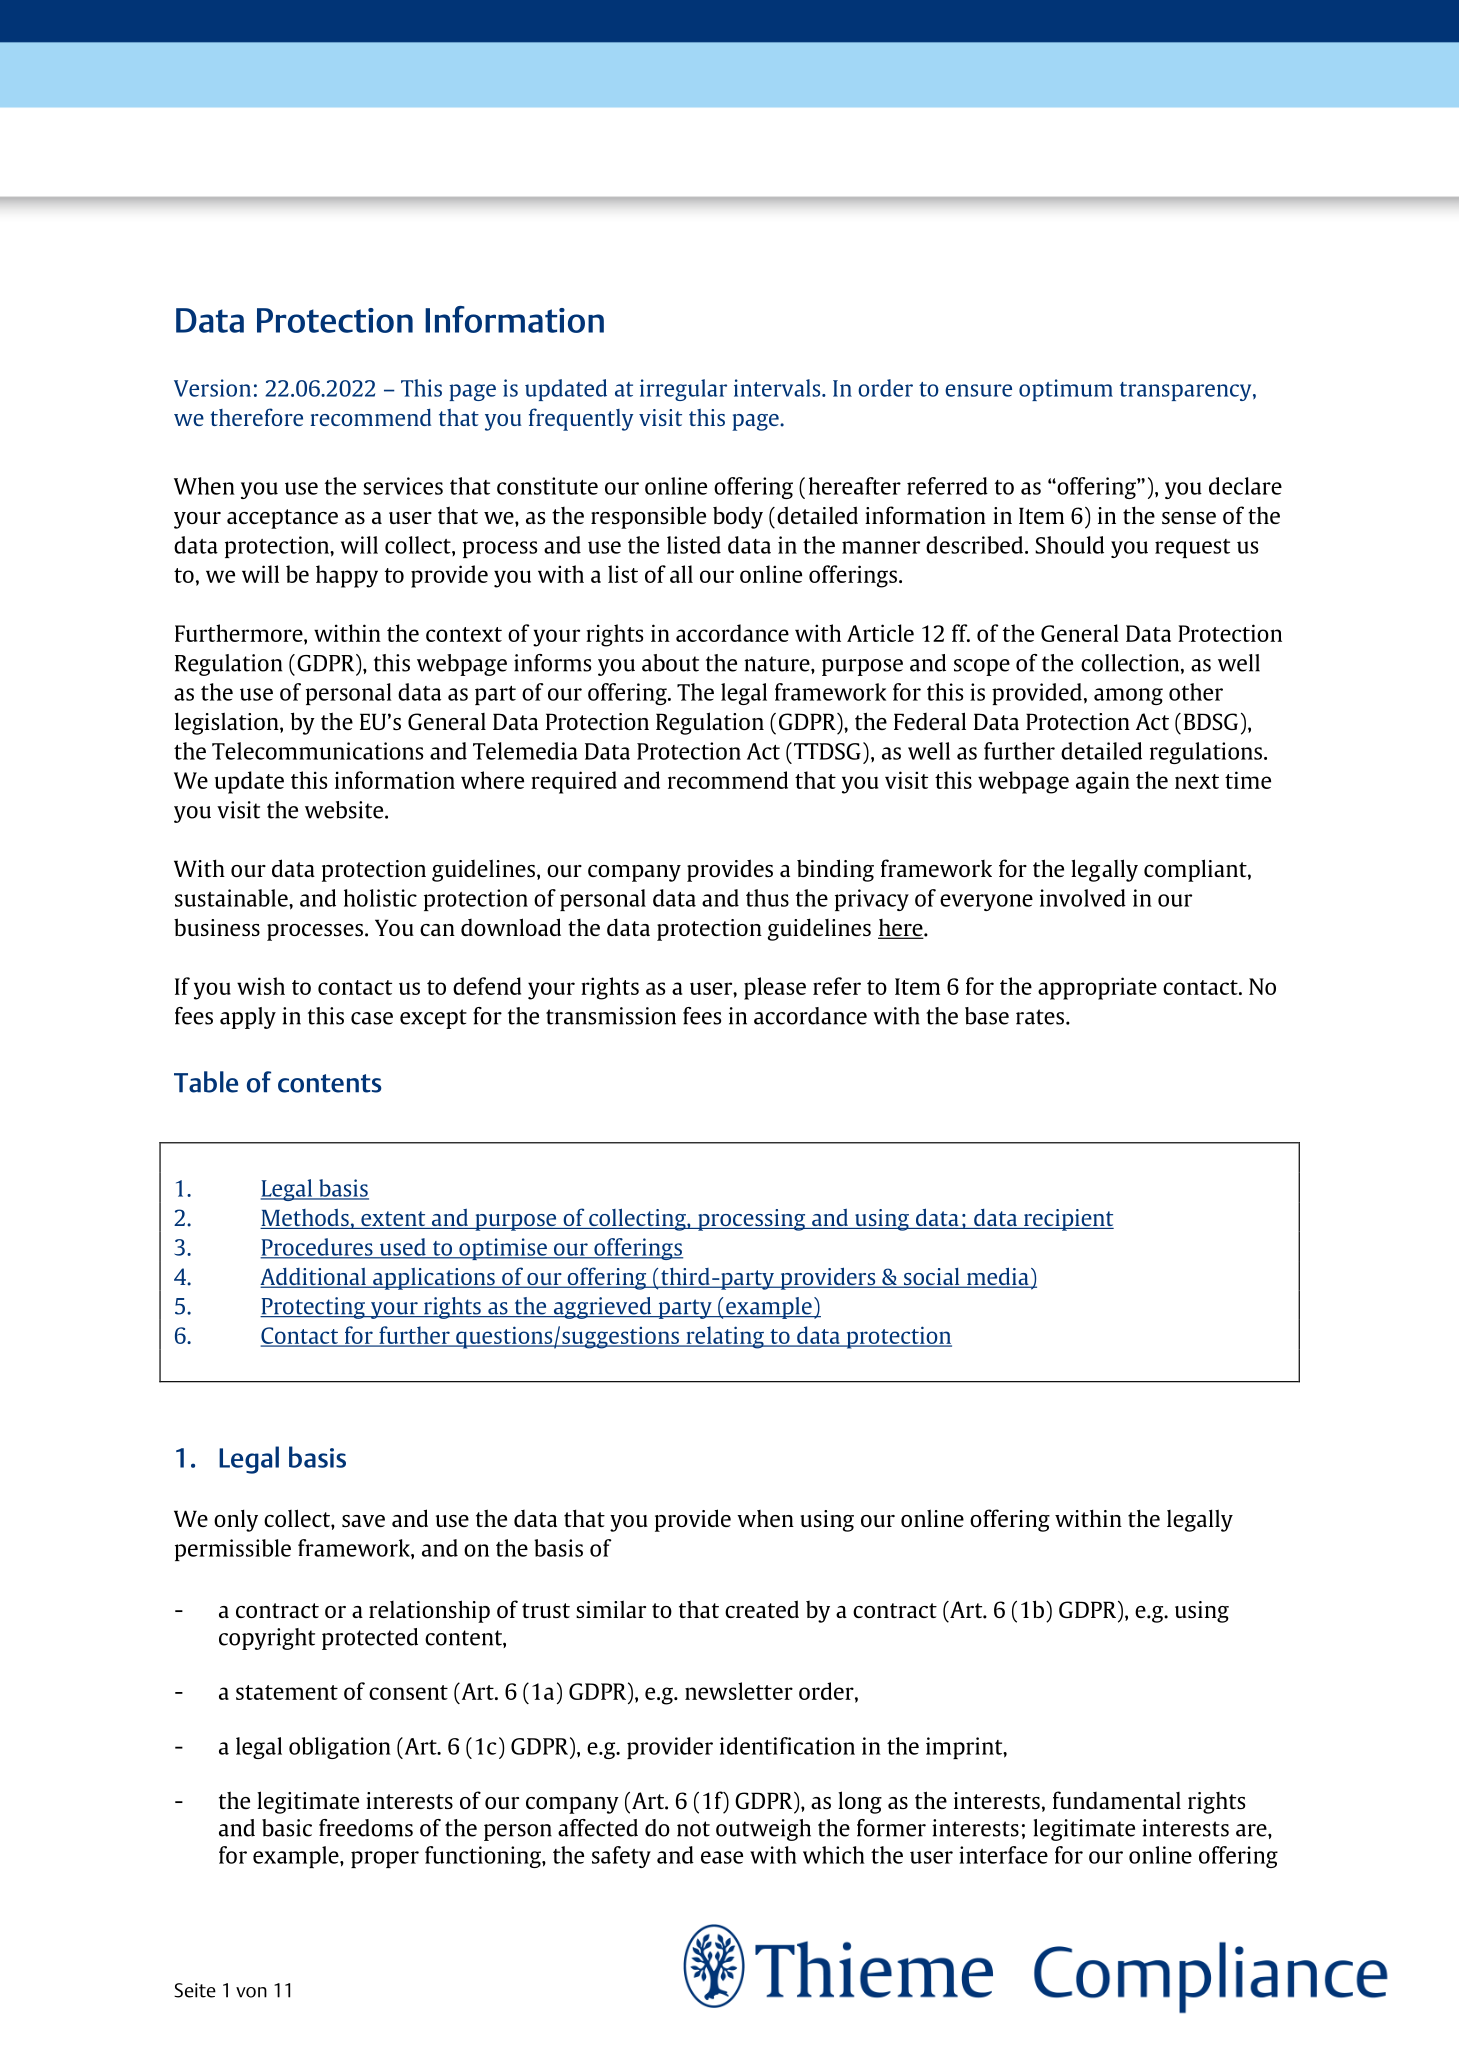 The image size is (1459, 2064). I want to click on von, so click(251, 1992).
